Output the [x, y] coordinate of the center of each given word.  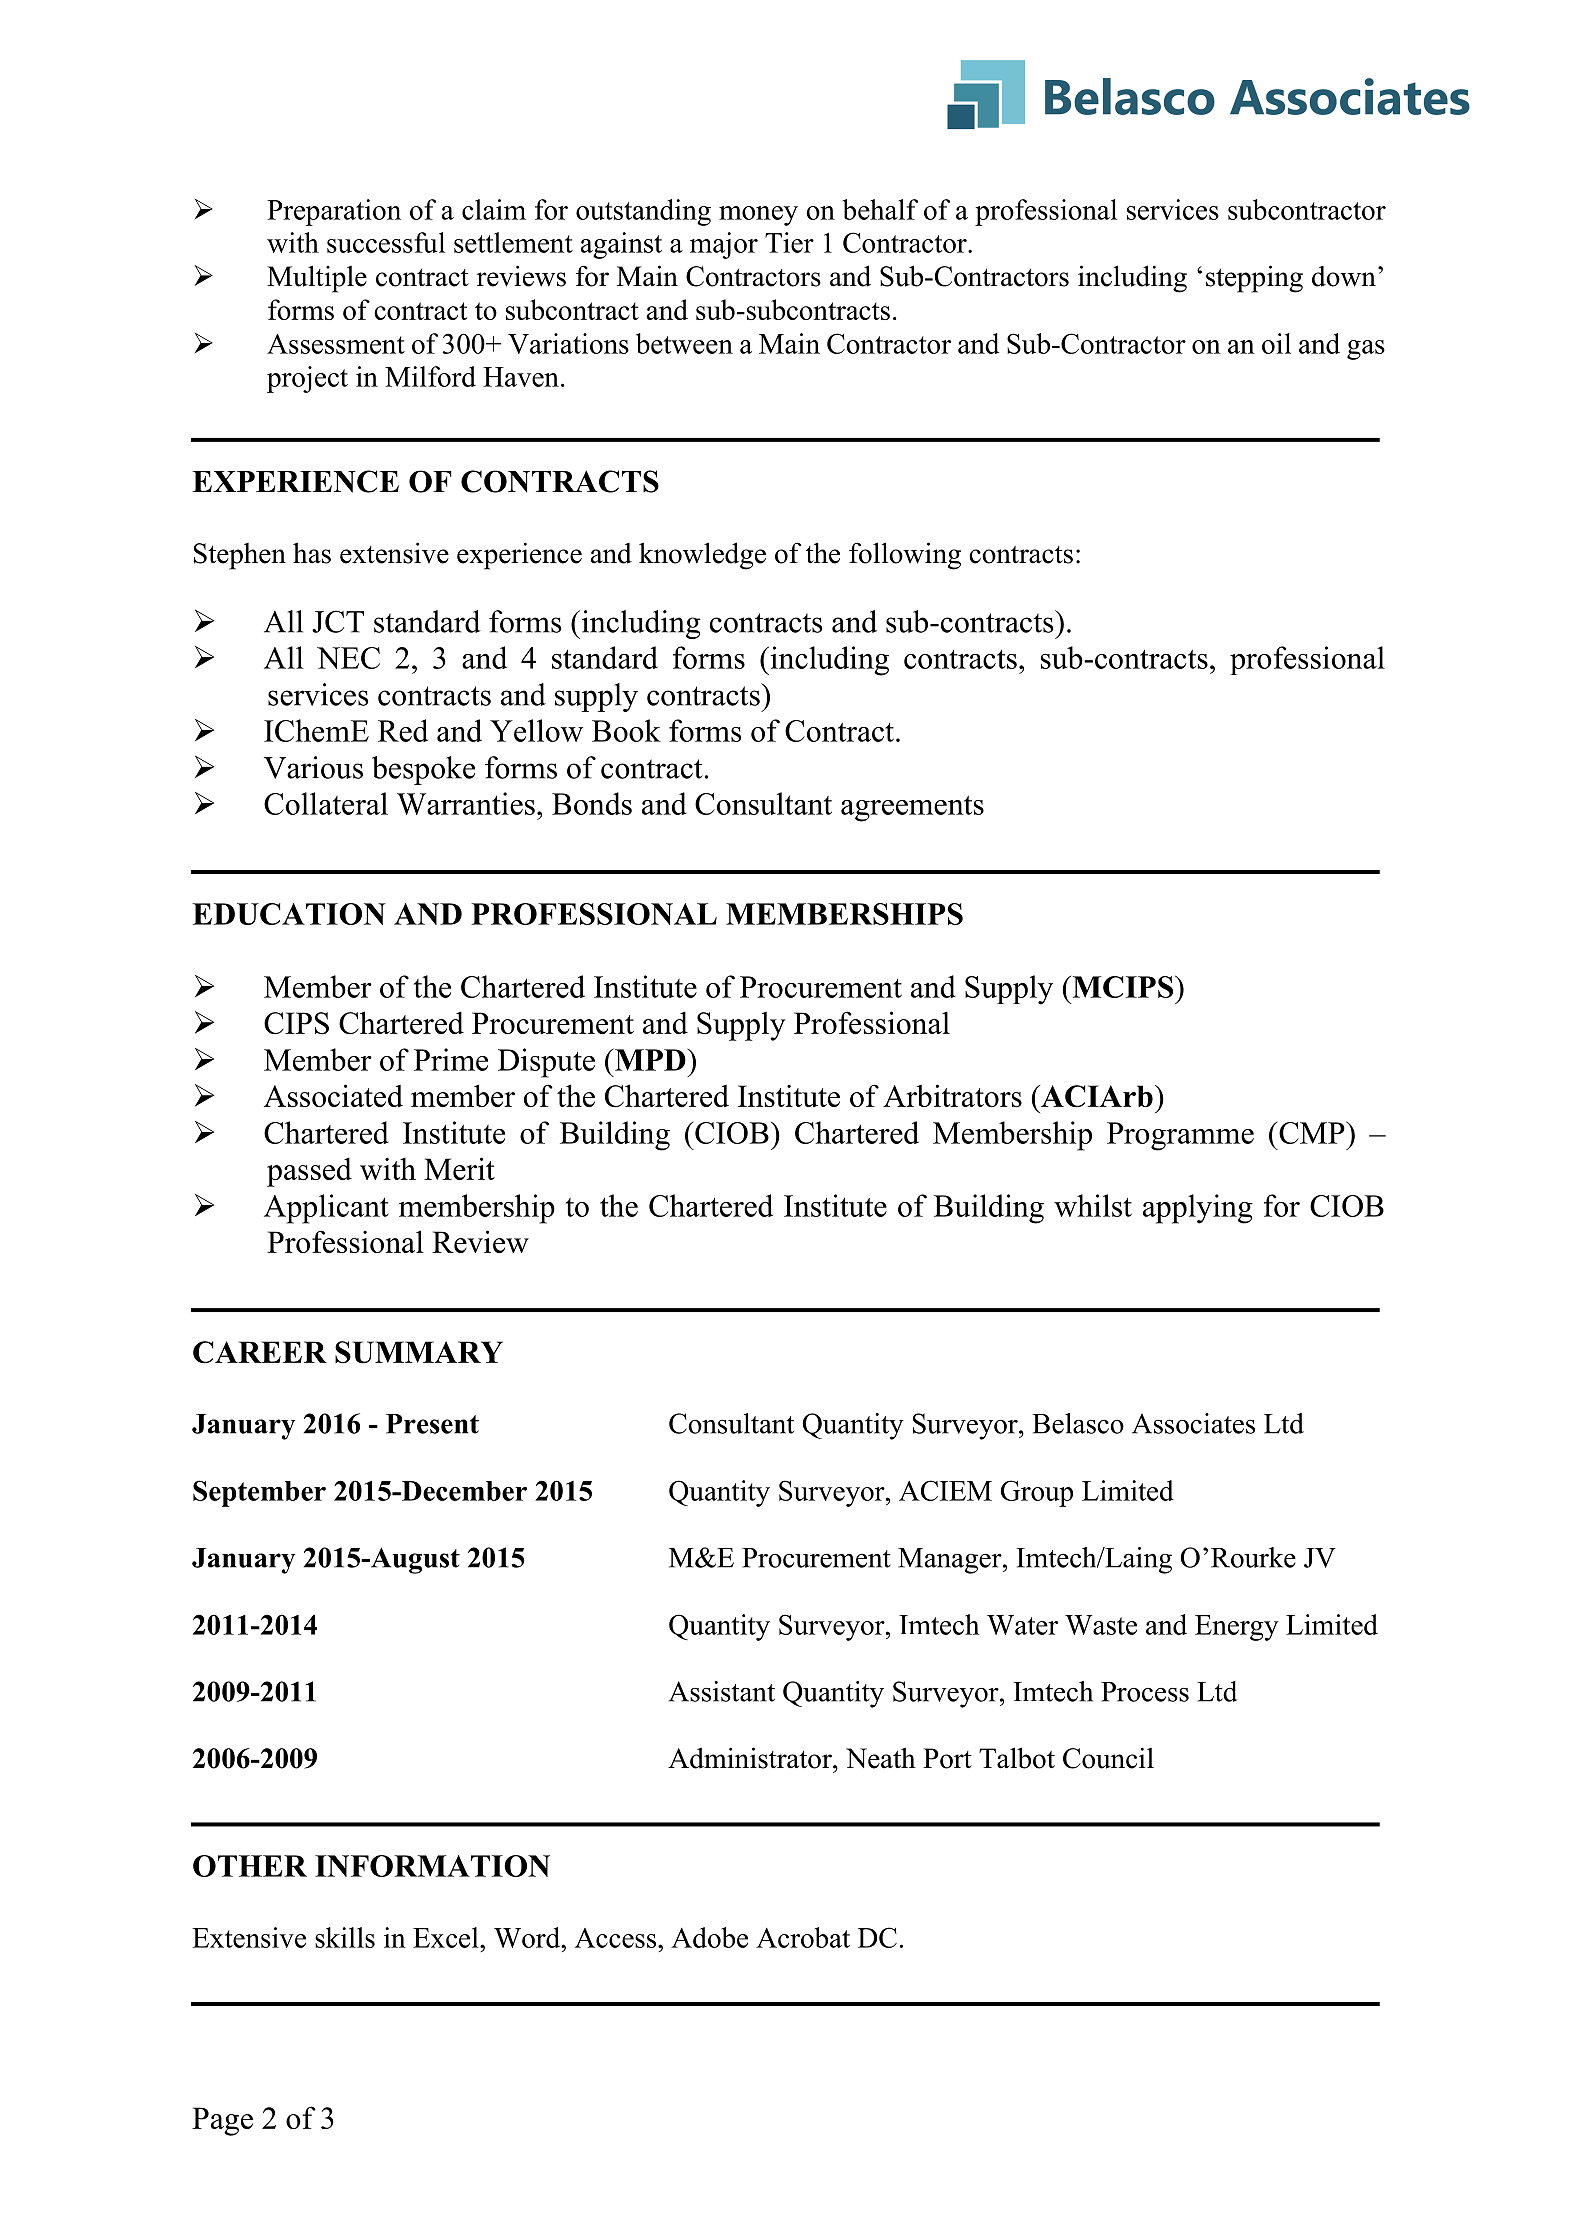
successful [386, 242]
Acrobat [803, 1937]
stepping [1254, 279]
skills [345, 1937]
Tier [789, 242]
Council [1108, 1758]
